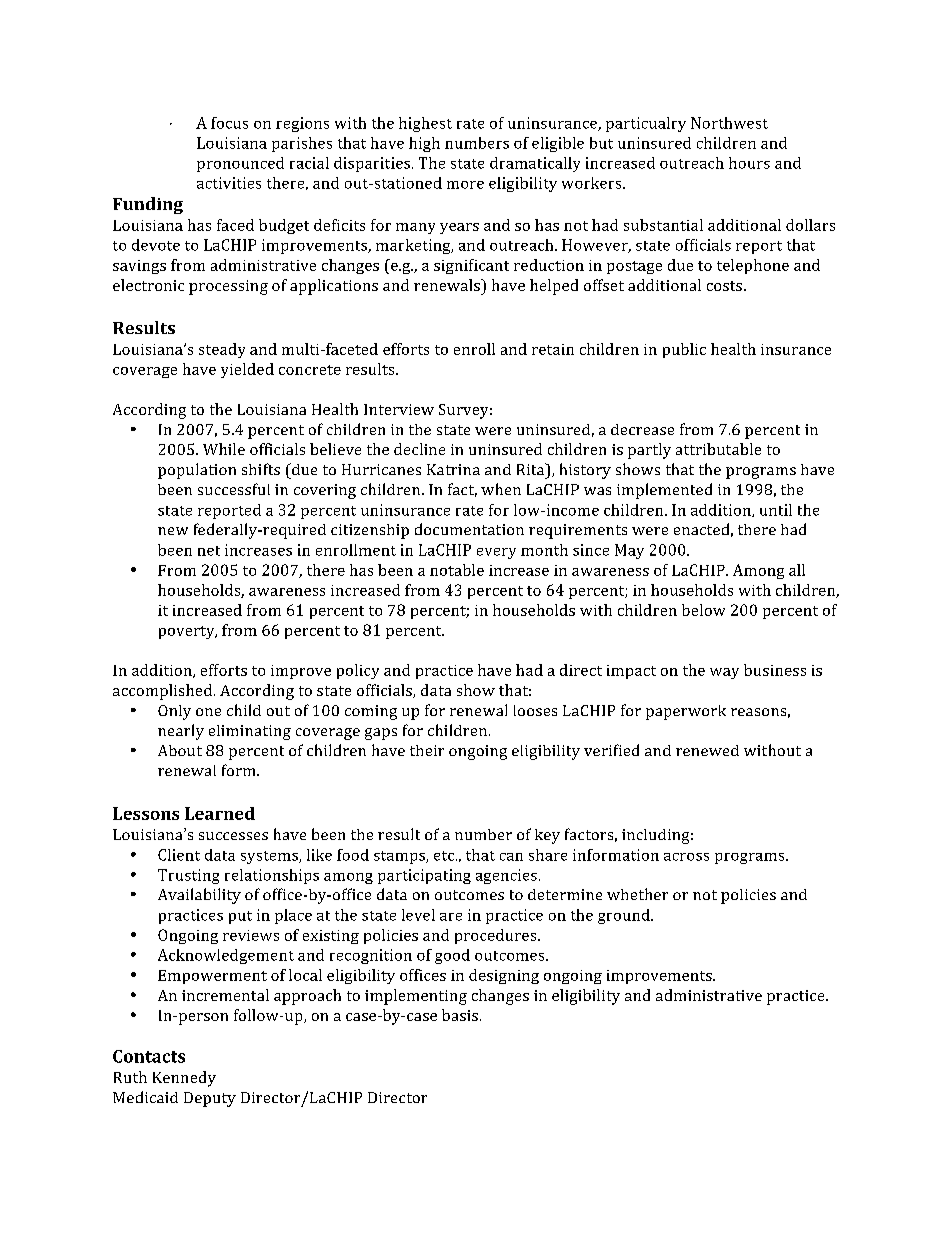 The width and height of the document is (952, 1233). What do you see at coordinates (240, 164) in the document?
I see `pronounced` at bounding box center [240, 164].
